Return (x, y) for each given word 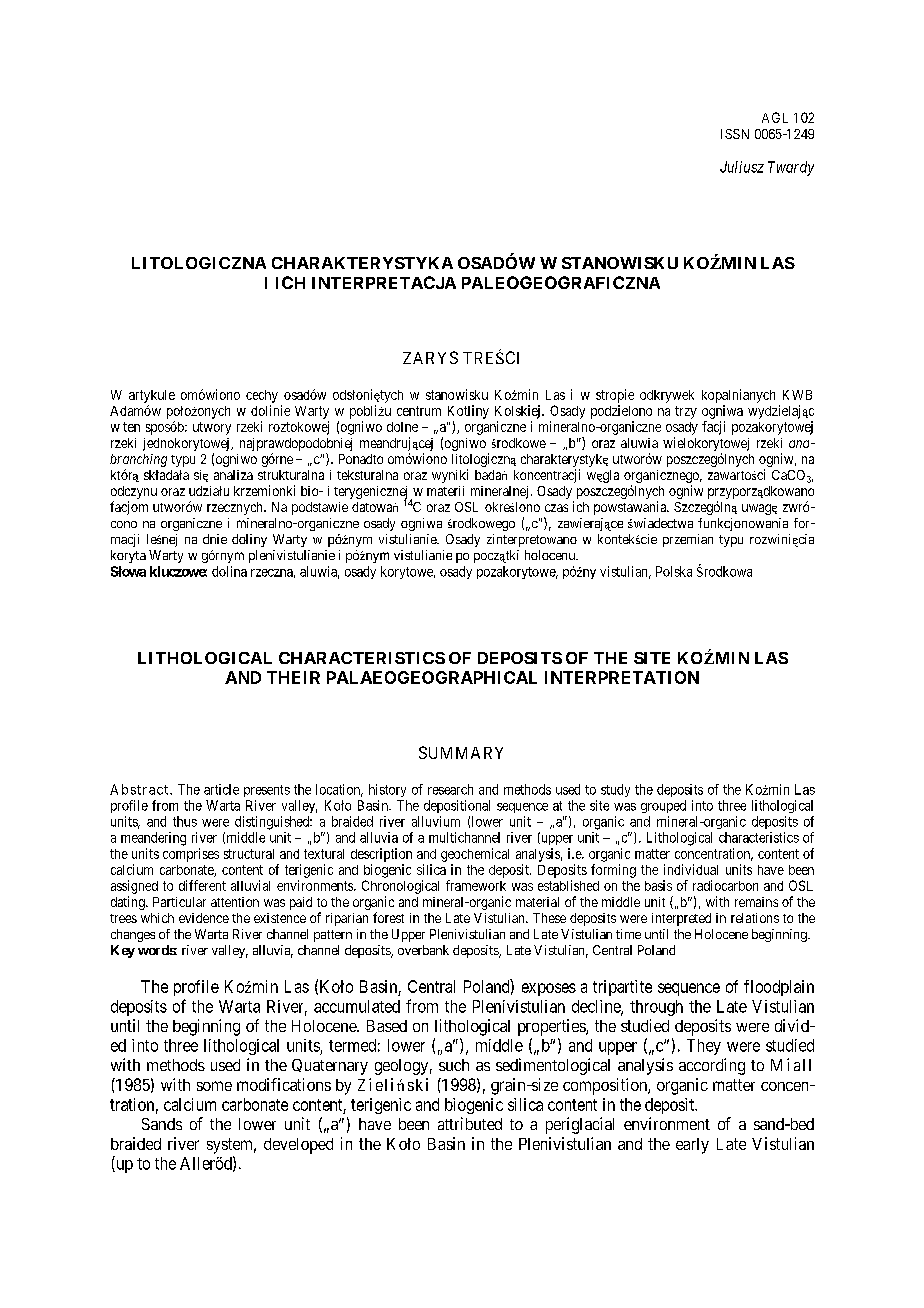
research (450, 789)
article (221, 789)
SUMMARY (461, 752)
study (615, 790)
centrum (419, 411)
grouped (663, 806)
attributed (470, 1123)
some (214, 1086)
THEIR (293, 677)
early (692, 1146)
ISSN (735, 134)
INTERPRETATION (622, 677)
